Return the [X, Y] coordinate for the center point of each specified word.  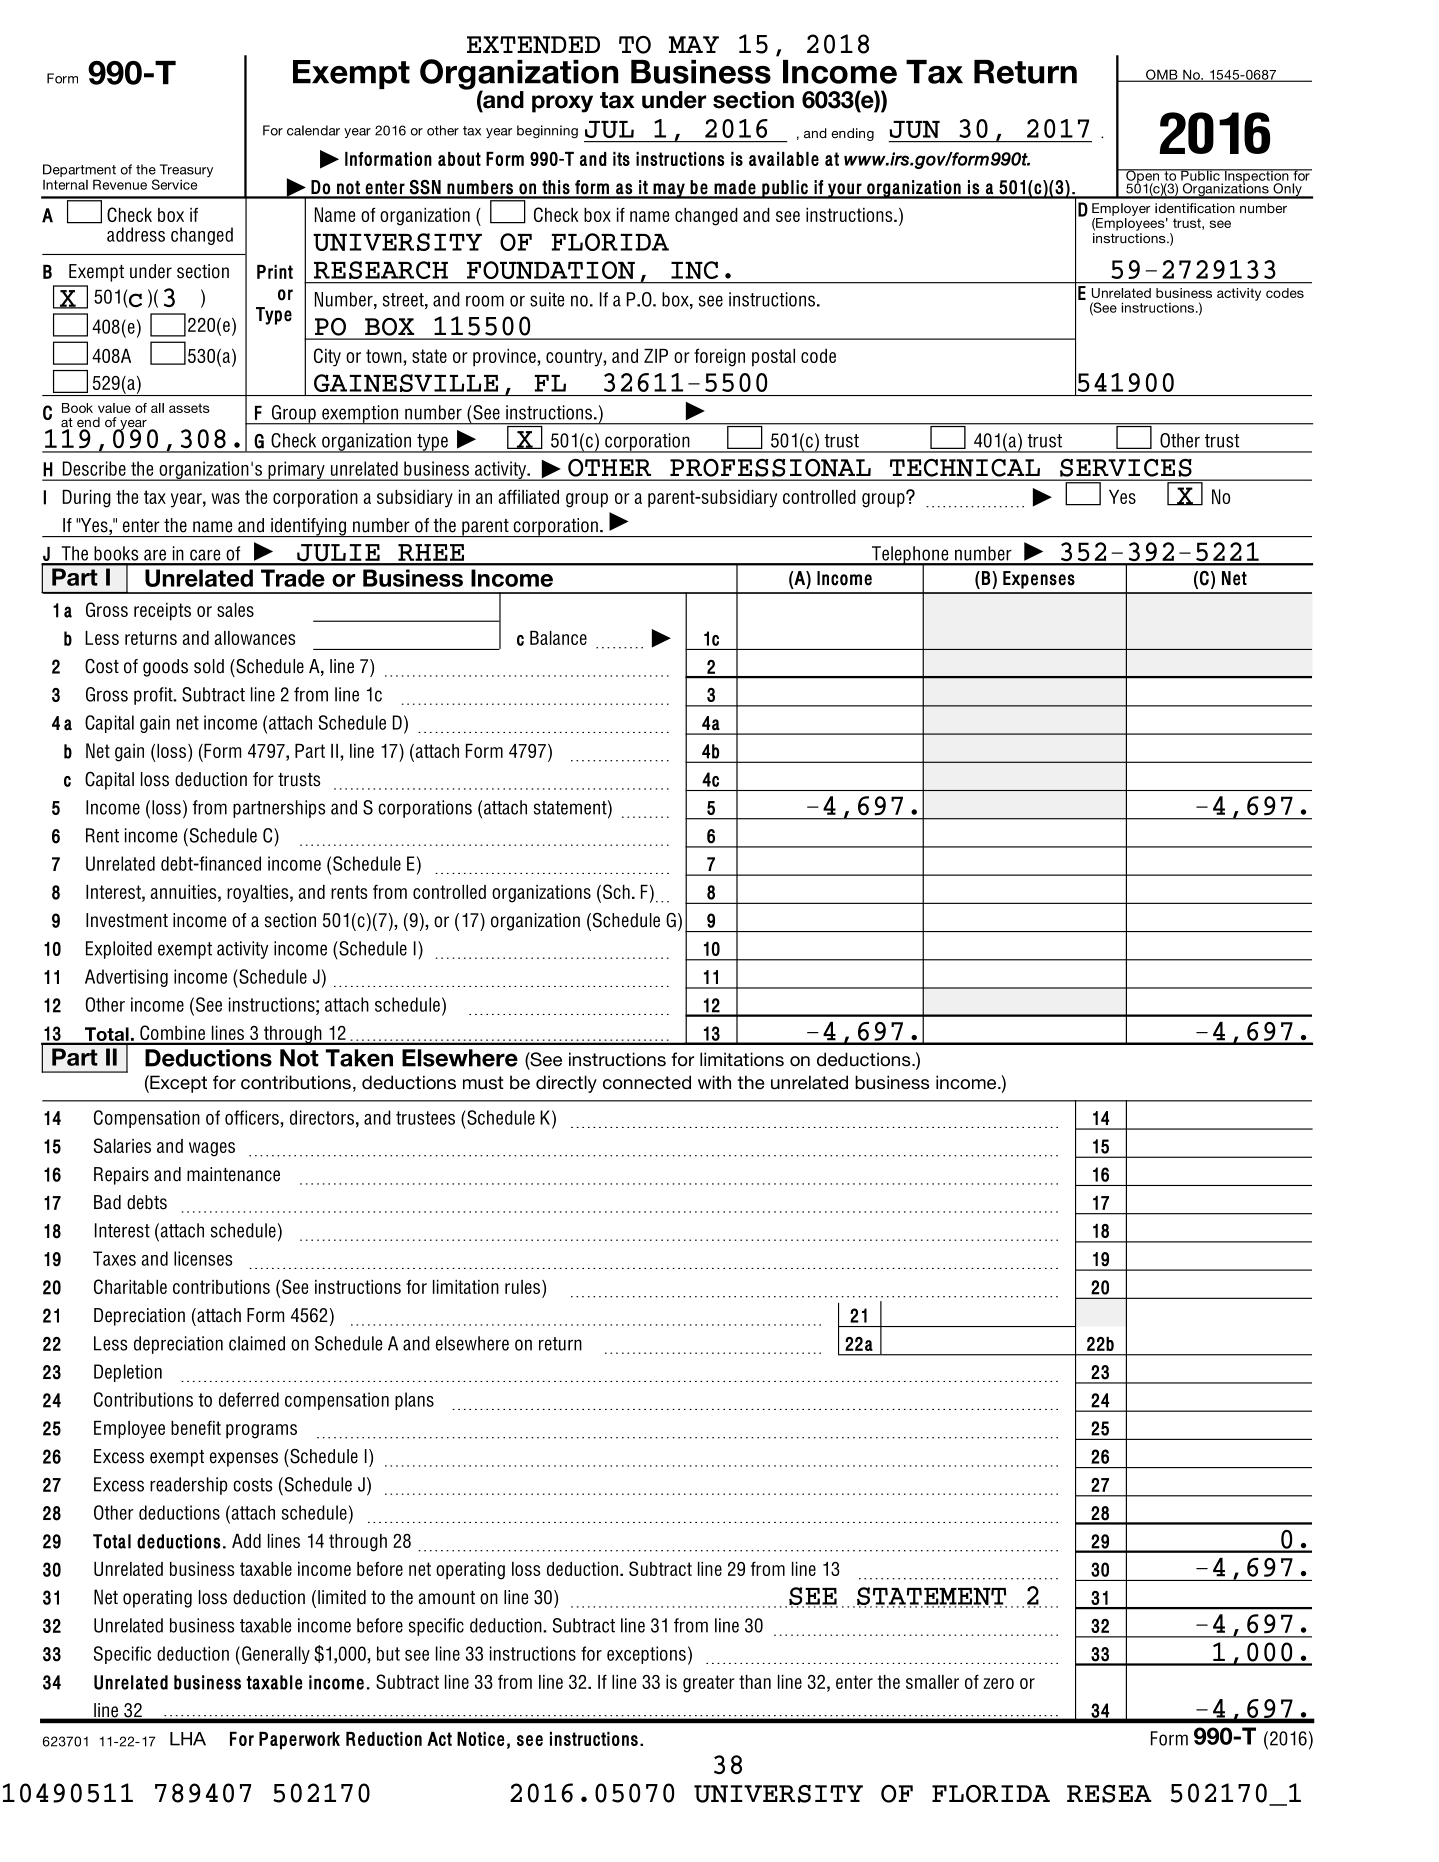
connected [647, 1082]
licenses [203, 1258]
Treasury [186, 172]
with [714, 1082]
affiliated [529, 497]
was [225, 498]
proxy [562, 104]
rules [524, 1287]
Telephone [910, 556]
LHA [188, 1739]
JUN [914, 129]
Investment [127, 920]
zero [998, 1683]
